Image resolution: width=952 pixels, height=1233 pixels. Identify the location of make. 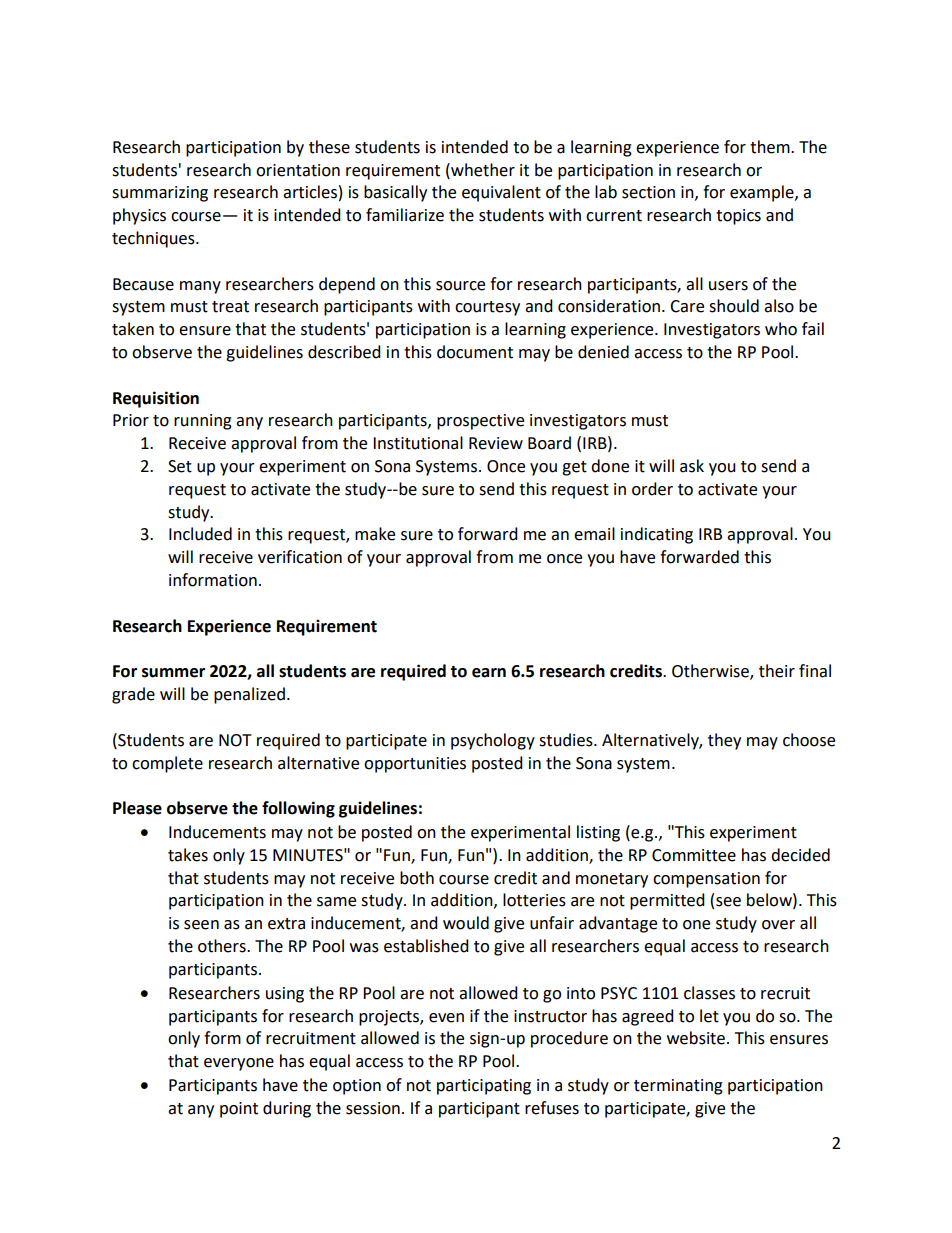
(375, 534).
